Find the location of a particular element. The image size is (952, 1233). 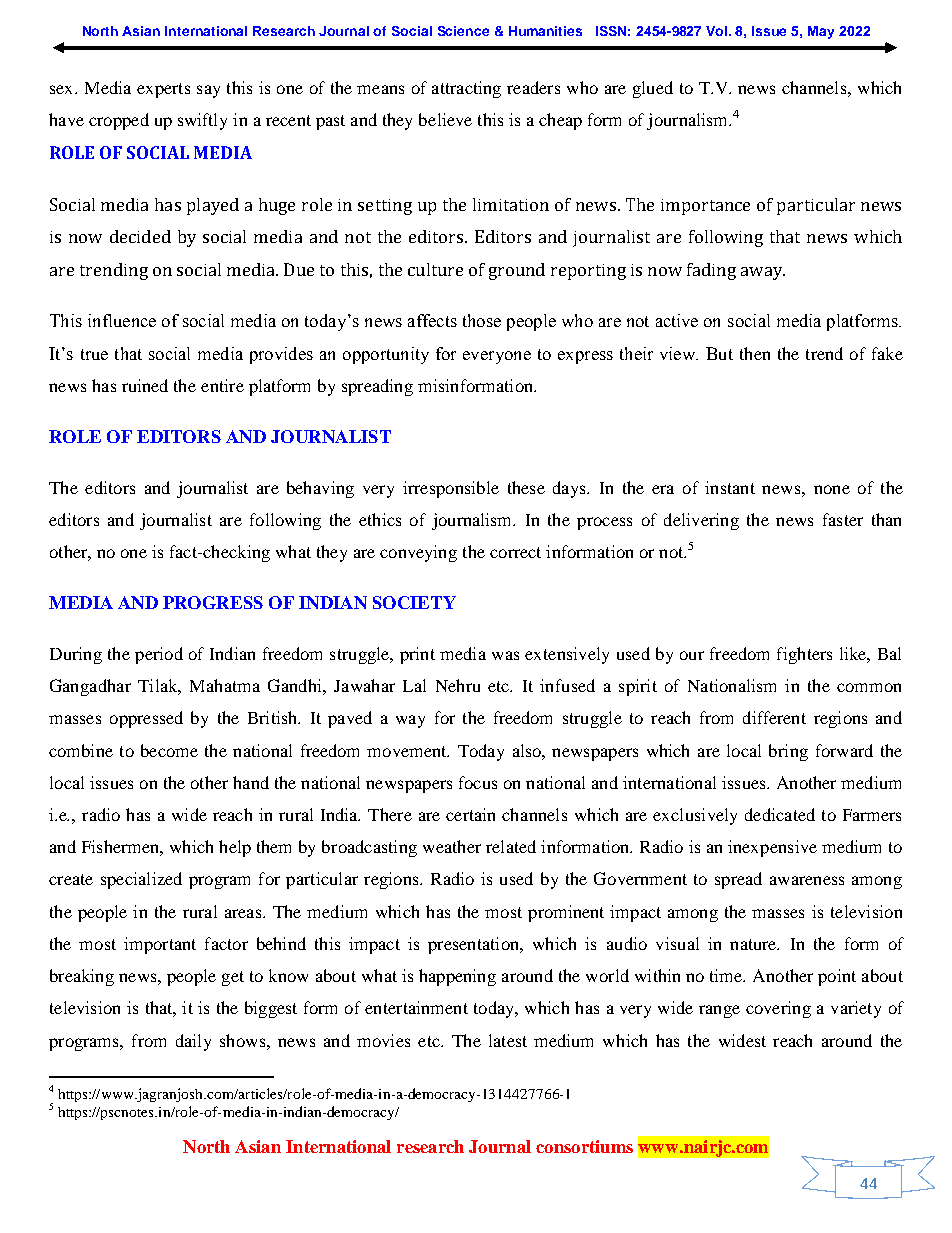

correct is located at coordinates (515, 552).
